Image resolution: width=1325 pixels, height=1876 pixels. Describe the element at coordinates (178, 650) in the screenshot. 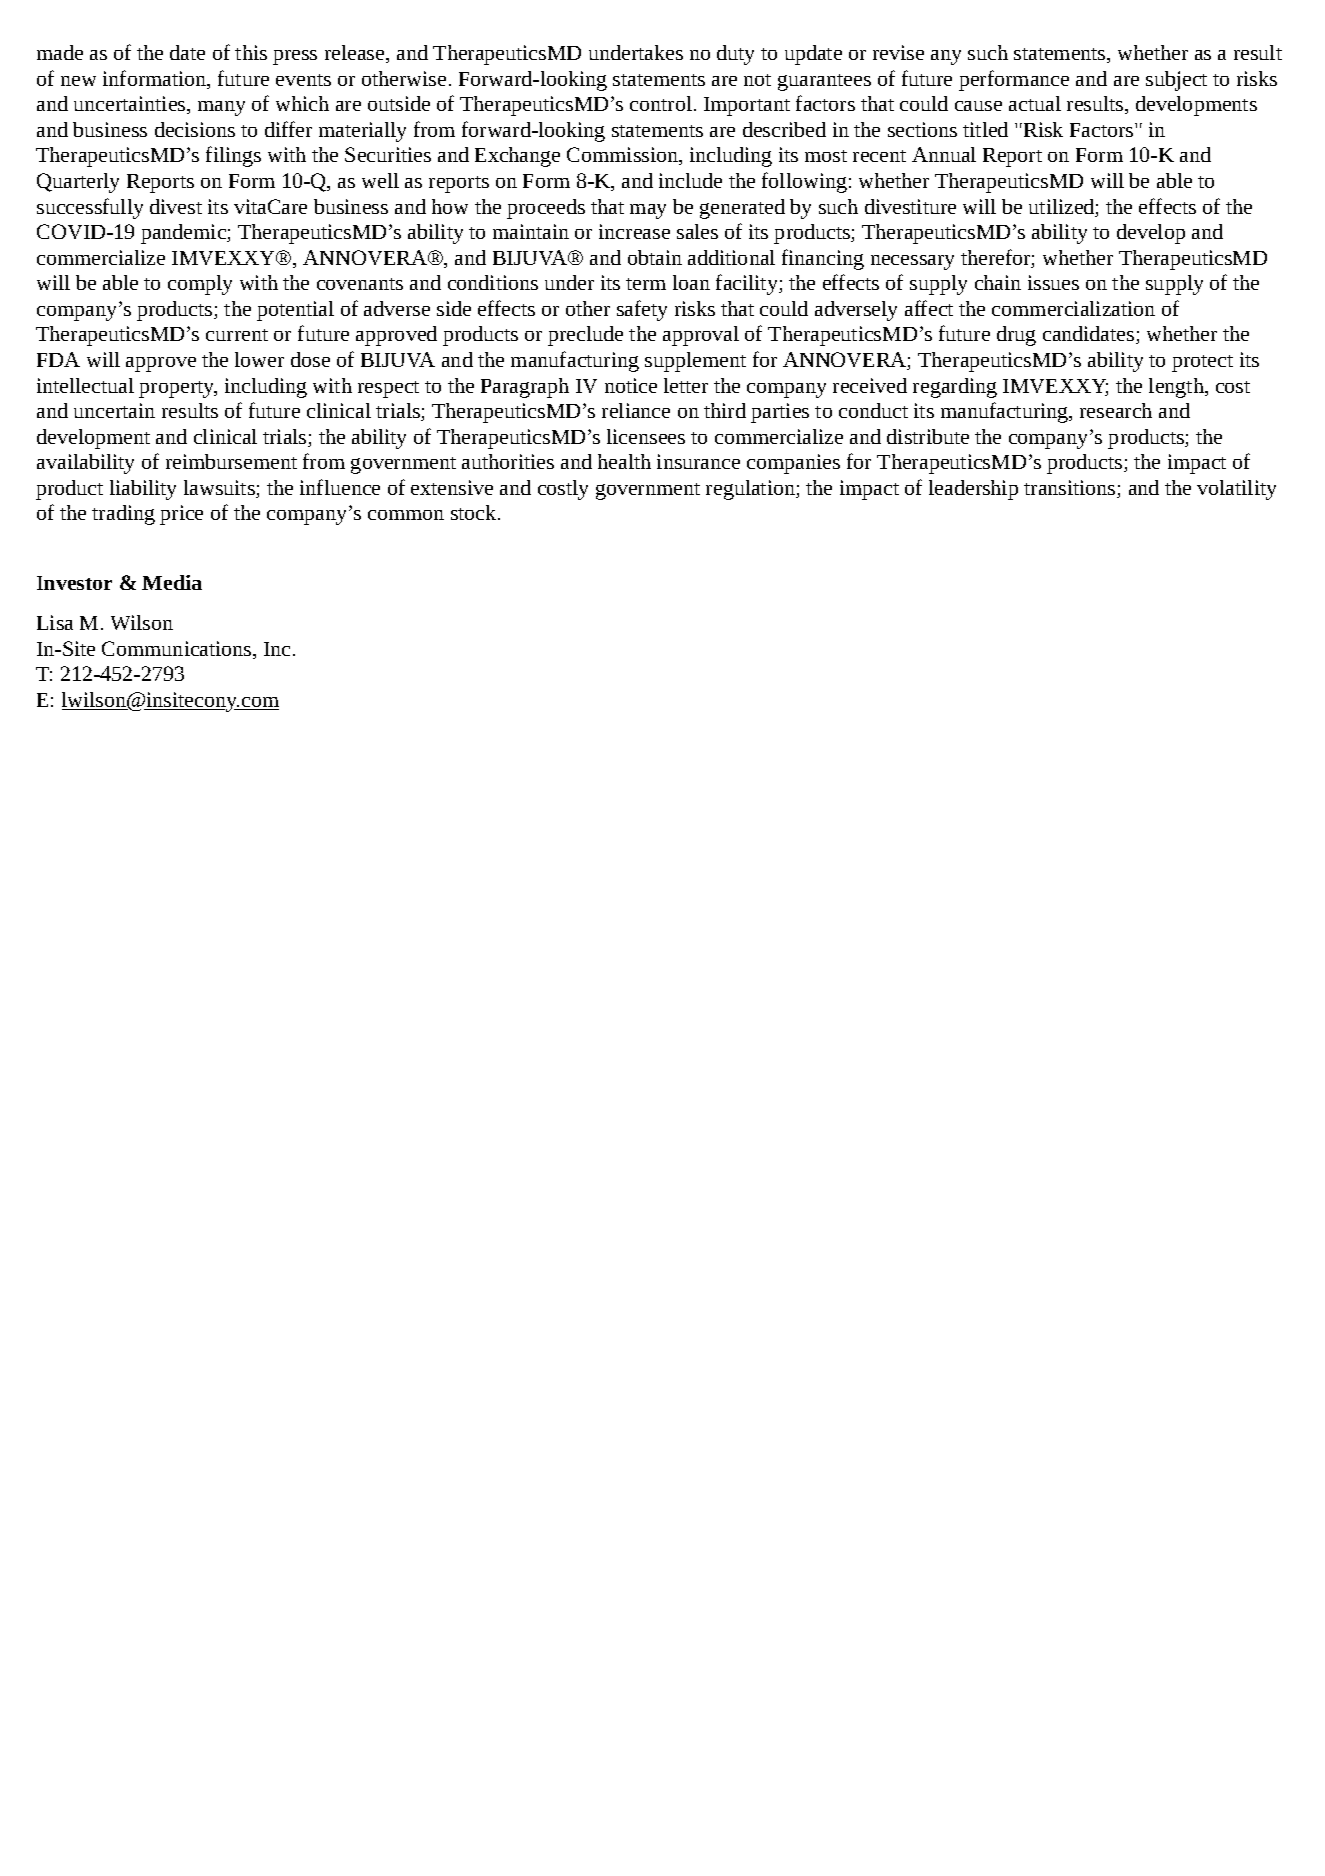

I see `Communications` at that location.
